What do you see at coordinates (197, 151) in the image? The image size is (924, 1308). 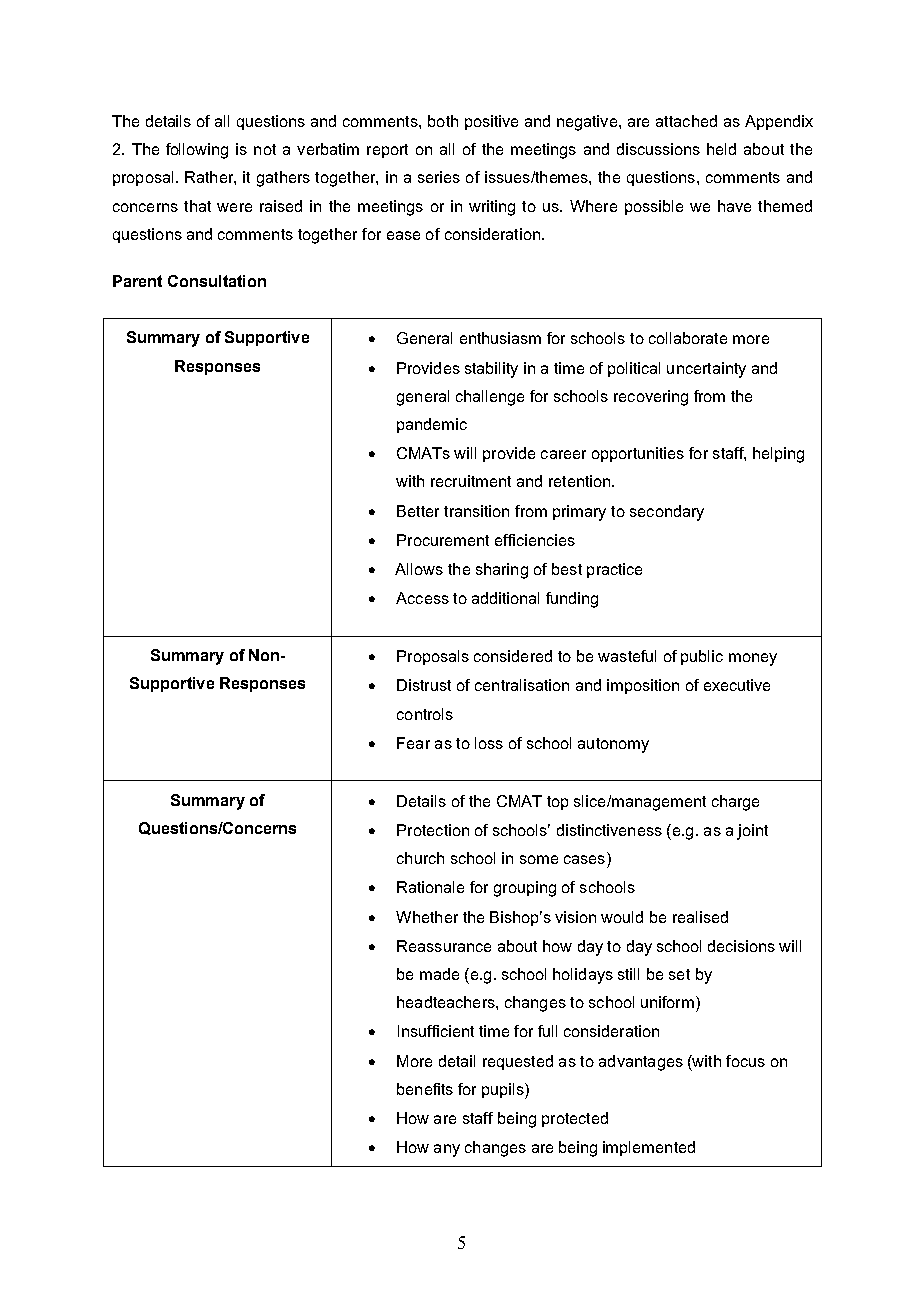 I see `following` at bounding box center [197, 151].
